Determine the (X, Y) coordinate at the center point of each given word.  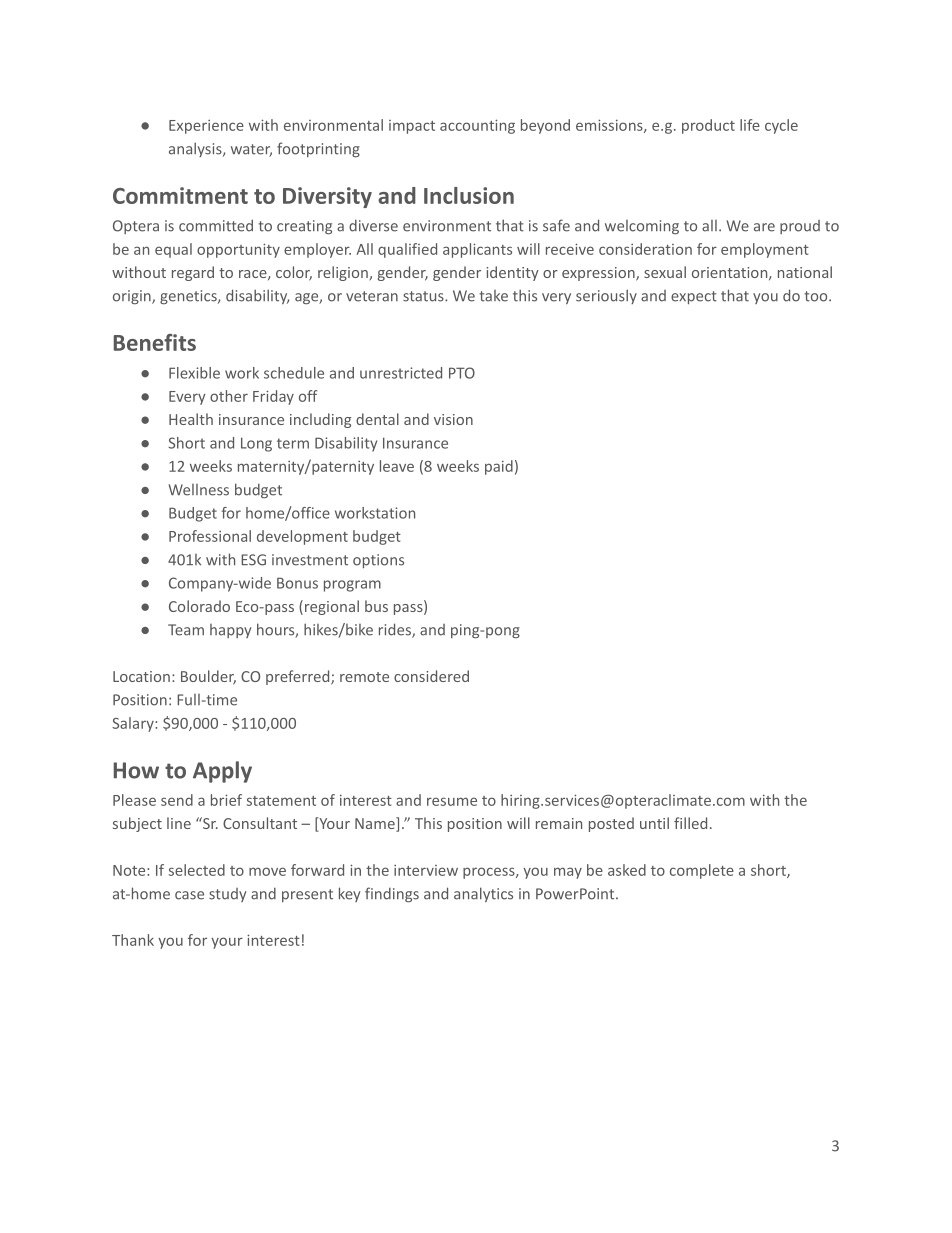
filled (690, 823)
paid (499, 467)
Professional (210, 536)
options (378, 561)
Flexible (194, 373)
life (750, 125)
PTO (462, 373)
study (227, 895)
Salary (134, 724)
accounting (477, 126)
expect (694, 297)
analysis (196, 149)
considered (431, 676)
